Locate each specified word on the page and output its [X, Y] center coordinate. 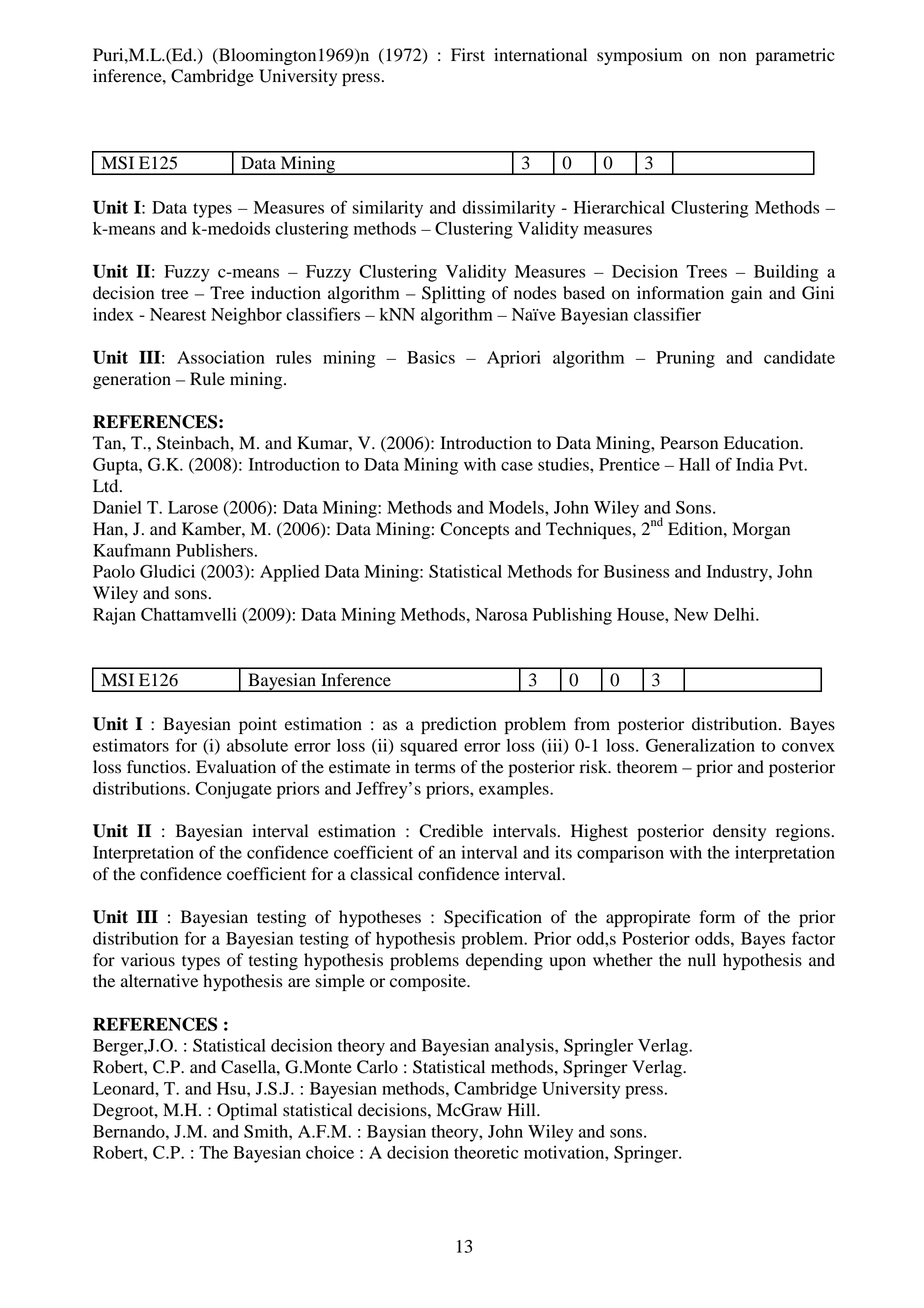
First [468, 55]
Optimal [247, 1111]
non [732, 57]
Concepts [474, 530]
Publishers [214, 550]
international [540, 55]
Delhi [735, 614]
